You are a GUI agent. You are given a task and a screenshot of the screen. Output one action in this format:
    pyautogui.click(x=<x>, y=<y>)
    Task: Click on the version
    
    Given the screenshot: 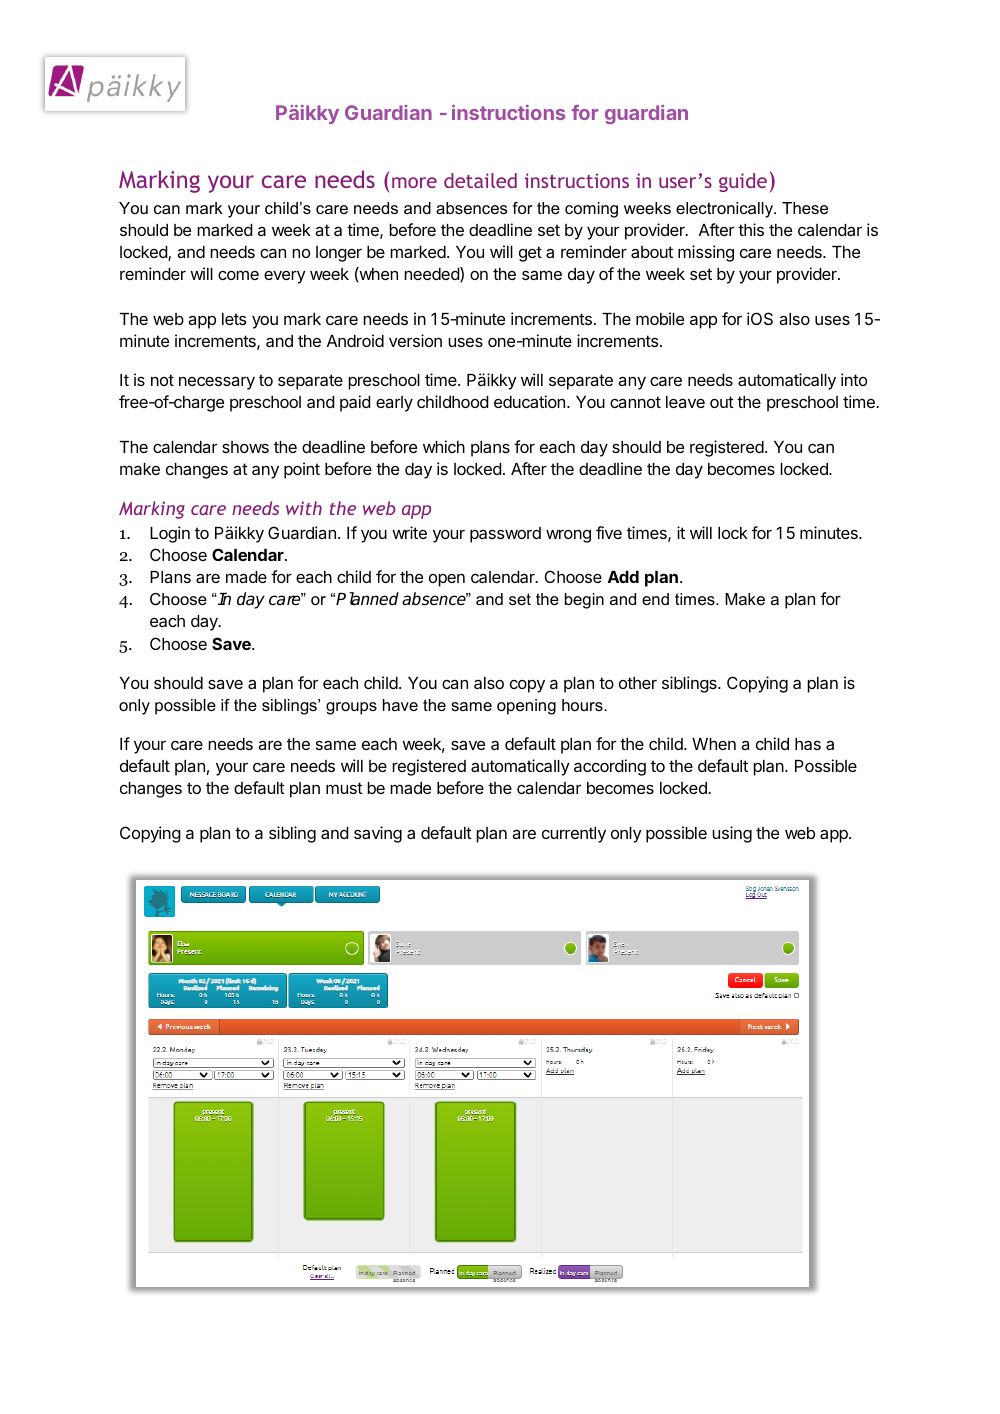 What is the action you would take?
    pyautogui.click(x=415, y=340)
